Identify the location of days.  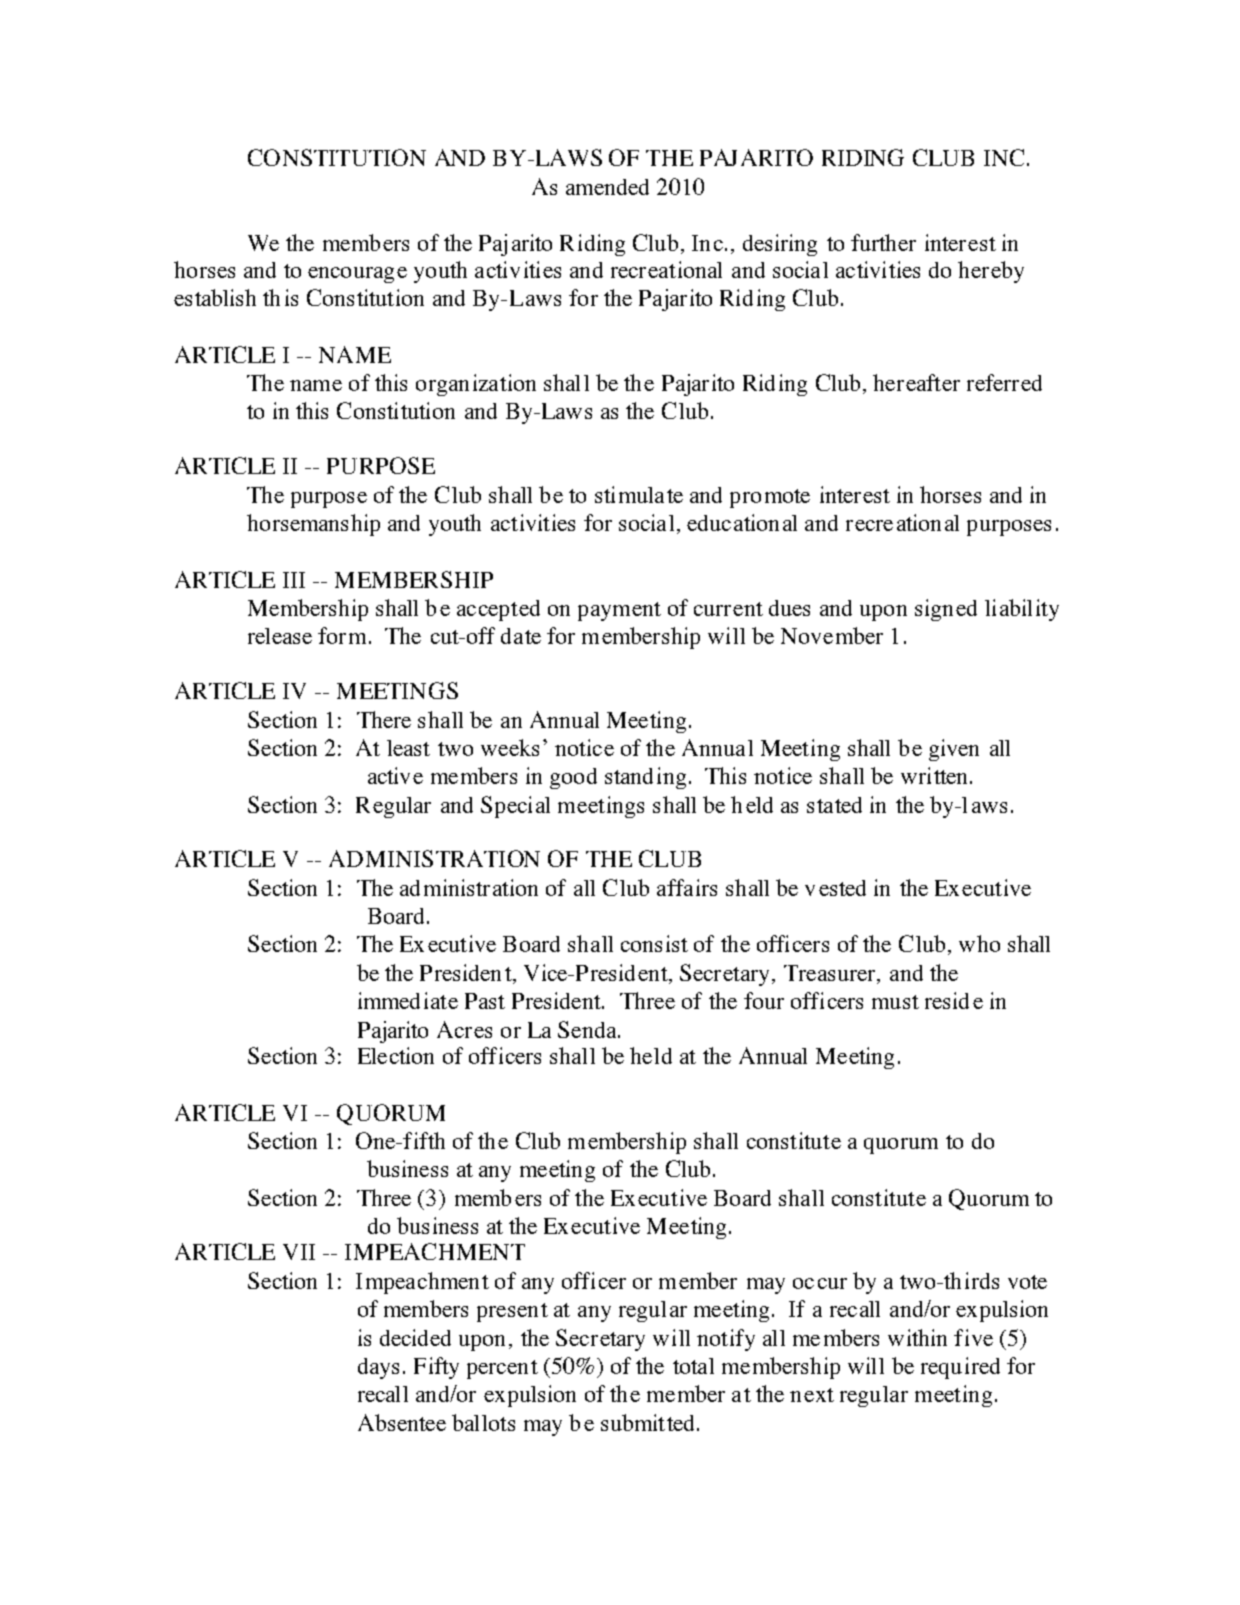
(378, 1368).
